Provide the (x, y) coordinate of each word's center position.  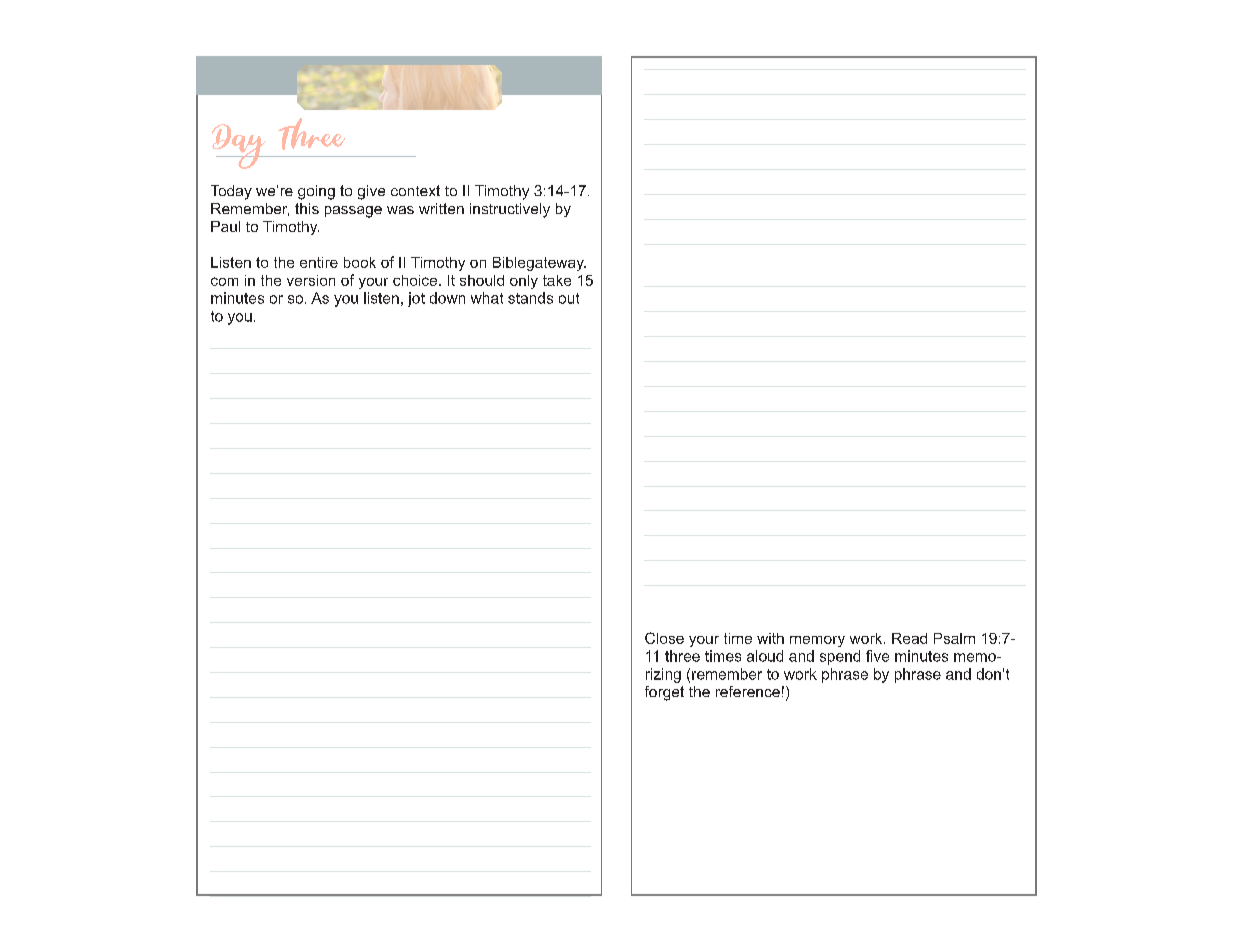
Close (664, 638)
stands (530, 298)
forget (664, 693)
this (307, 208)
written (441, 208)
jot (416, 299)
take (557, 280)
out (569, 298)
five (877, 656)
